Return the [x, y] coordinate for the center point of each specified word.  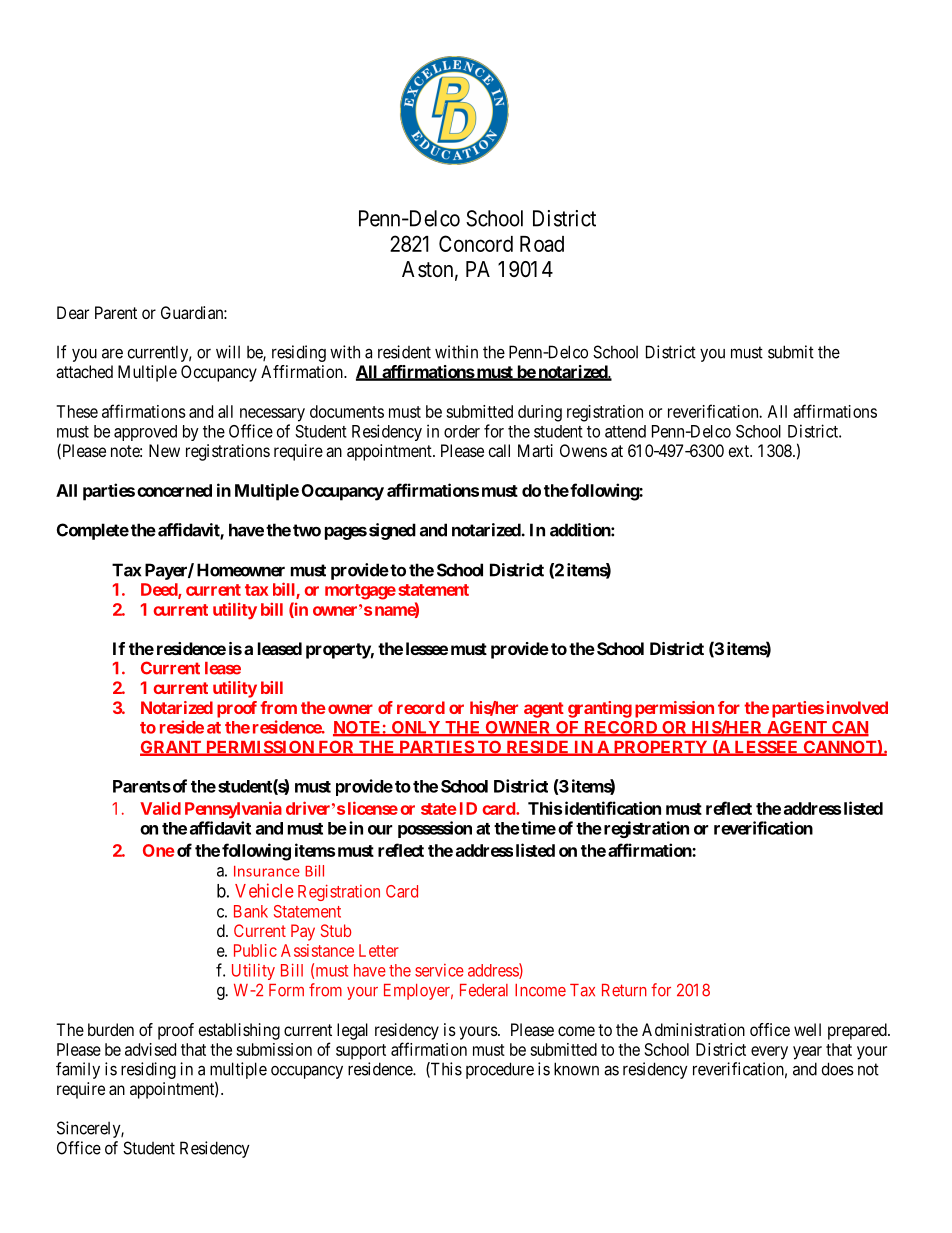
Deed [160, 590]
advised [150, 1049]
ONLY [416, 728]
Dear [73, 312]
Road [542, 244]
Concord [476, 243]
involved [857, 707]
